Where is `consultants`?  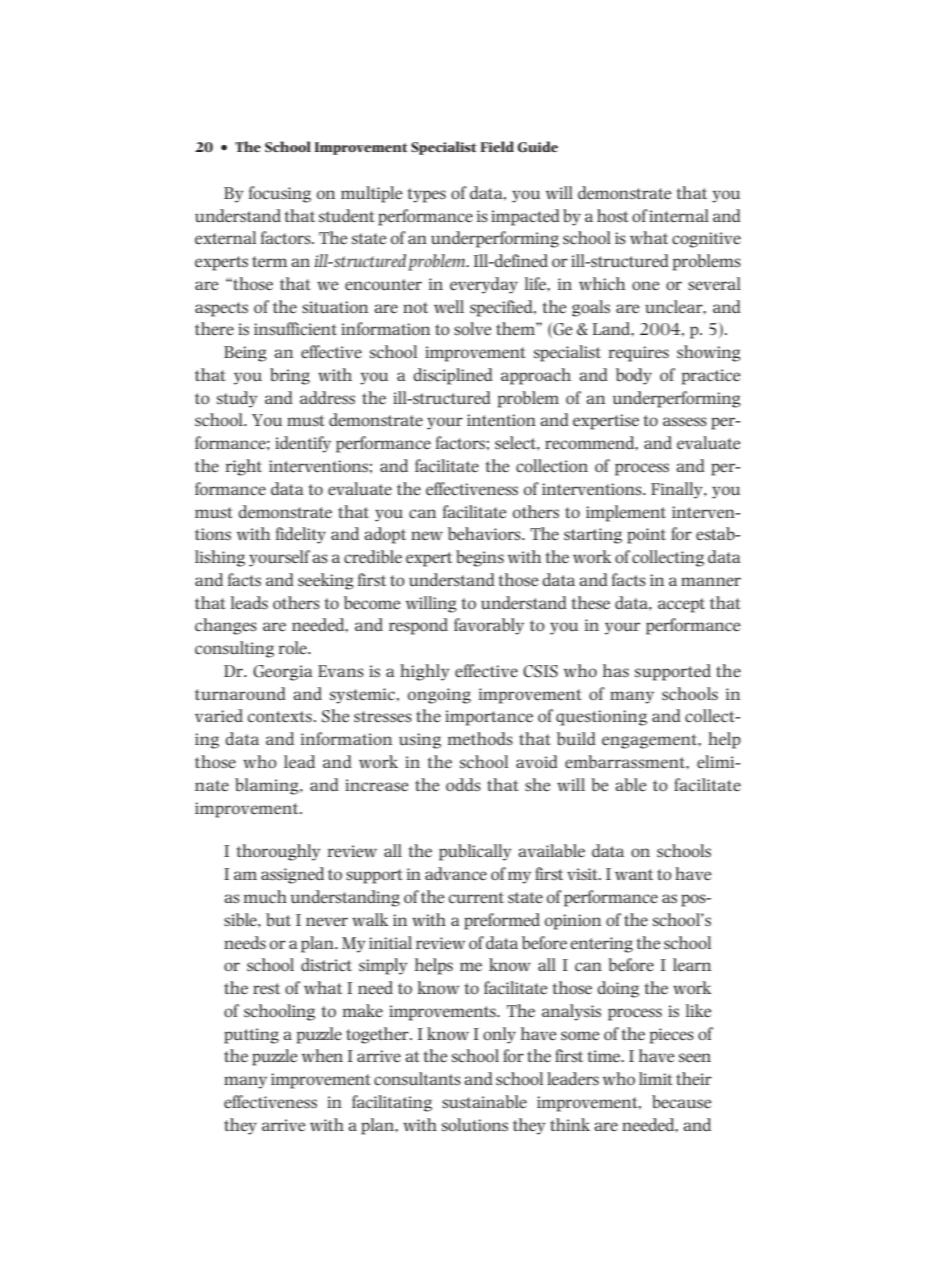 consultants is located at coordinates (417, 1079).
